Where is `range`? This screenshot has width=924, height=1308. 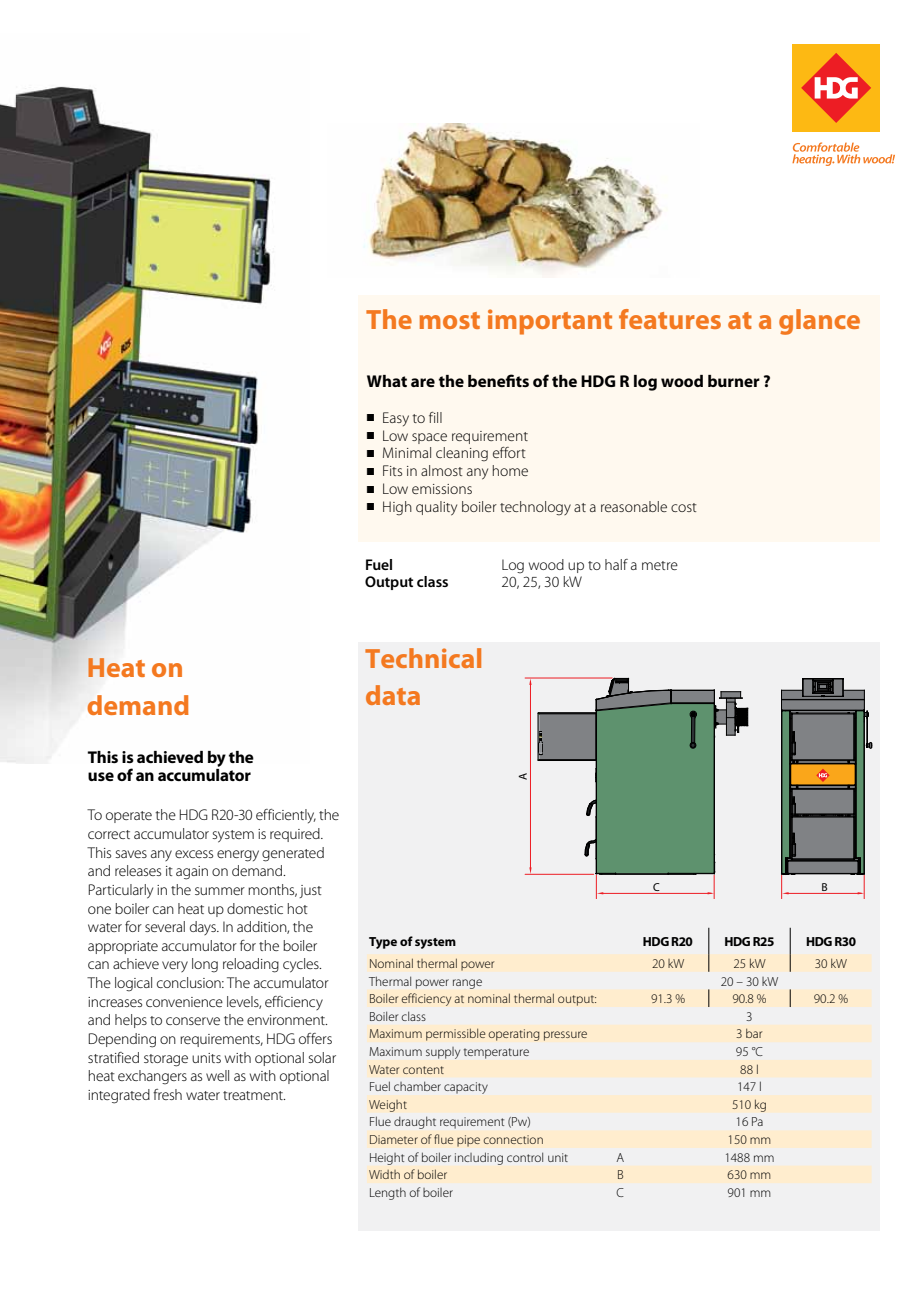 range is located at coordinates (467, 984).
